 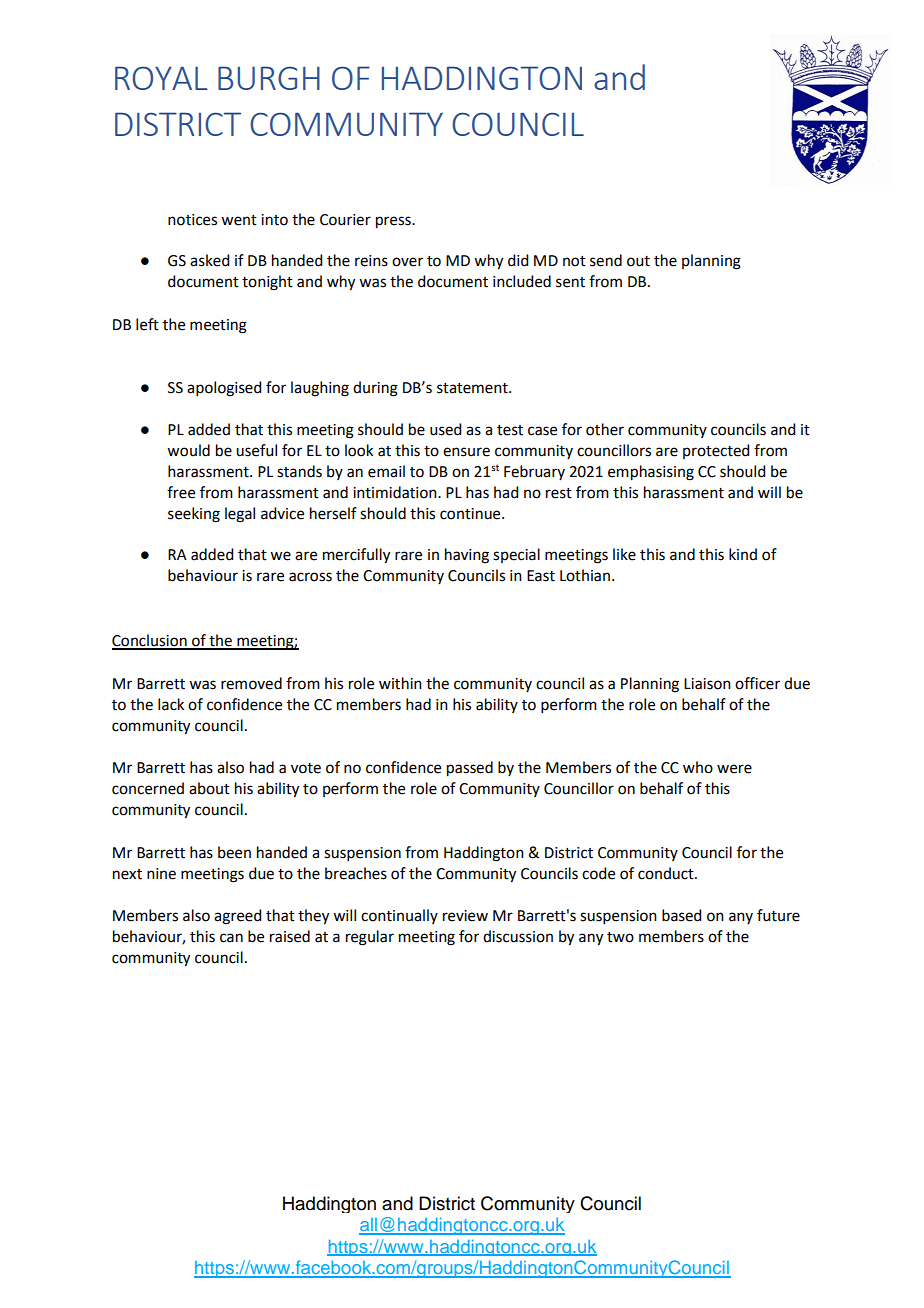 What do you see at coordinates (651, 473) in the screenshot?
I see `emphasising` at bounding box center [651, 473].
